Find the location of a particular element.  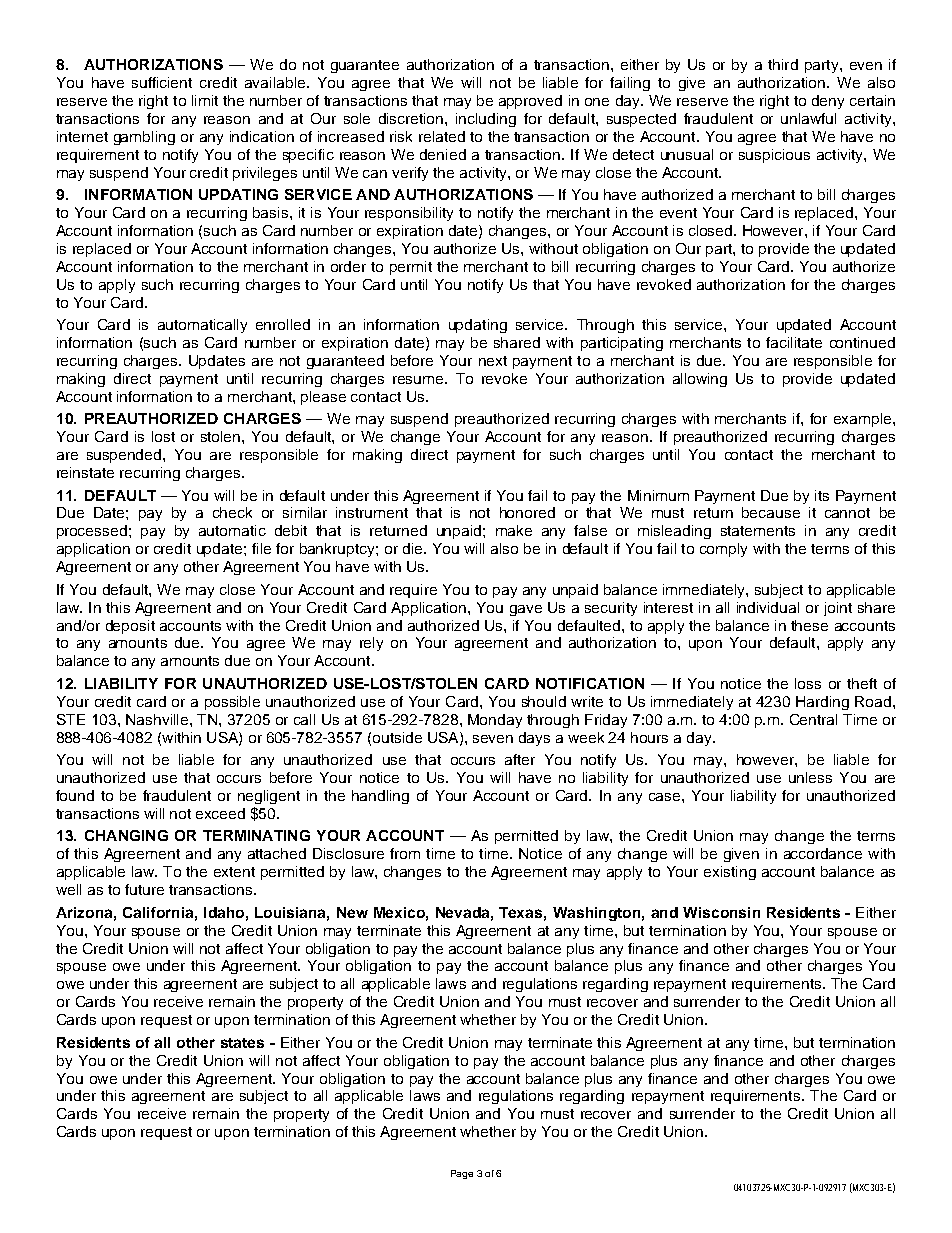

enrolled is located at coordinates (283, 324).
